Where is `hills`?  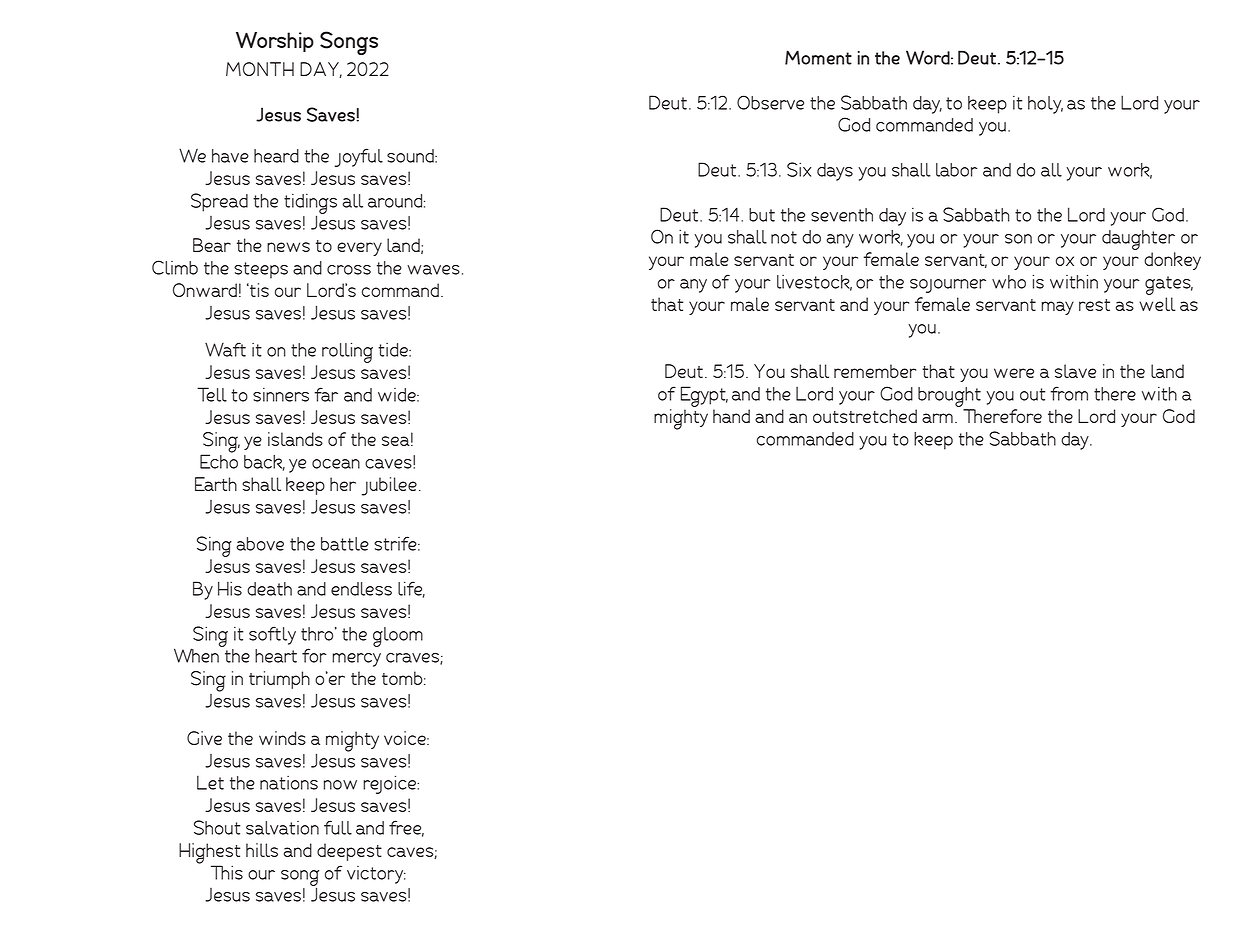
hills is located at coordinates (262, 850).
